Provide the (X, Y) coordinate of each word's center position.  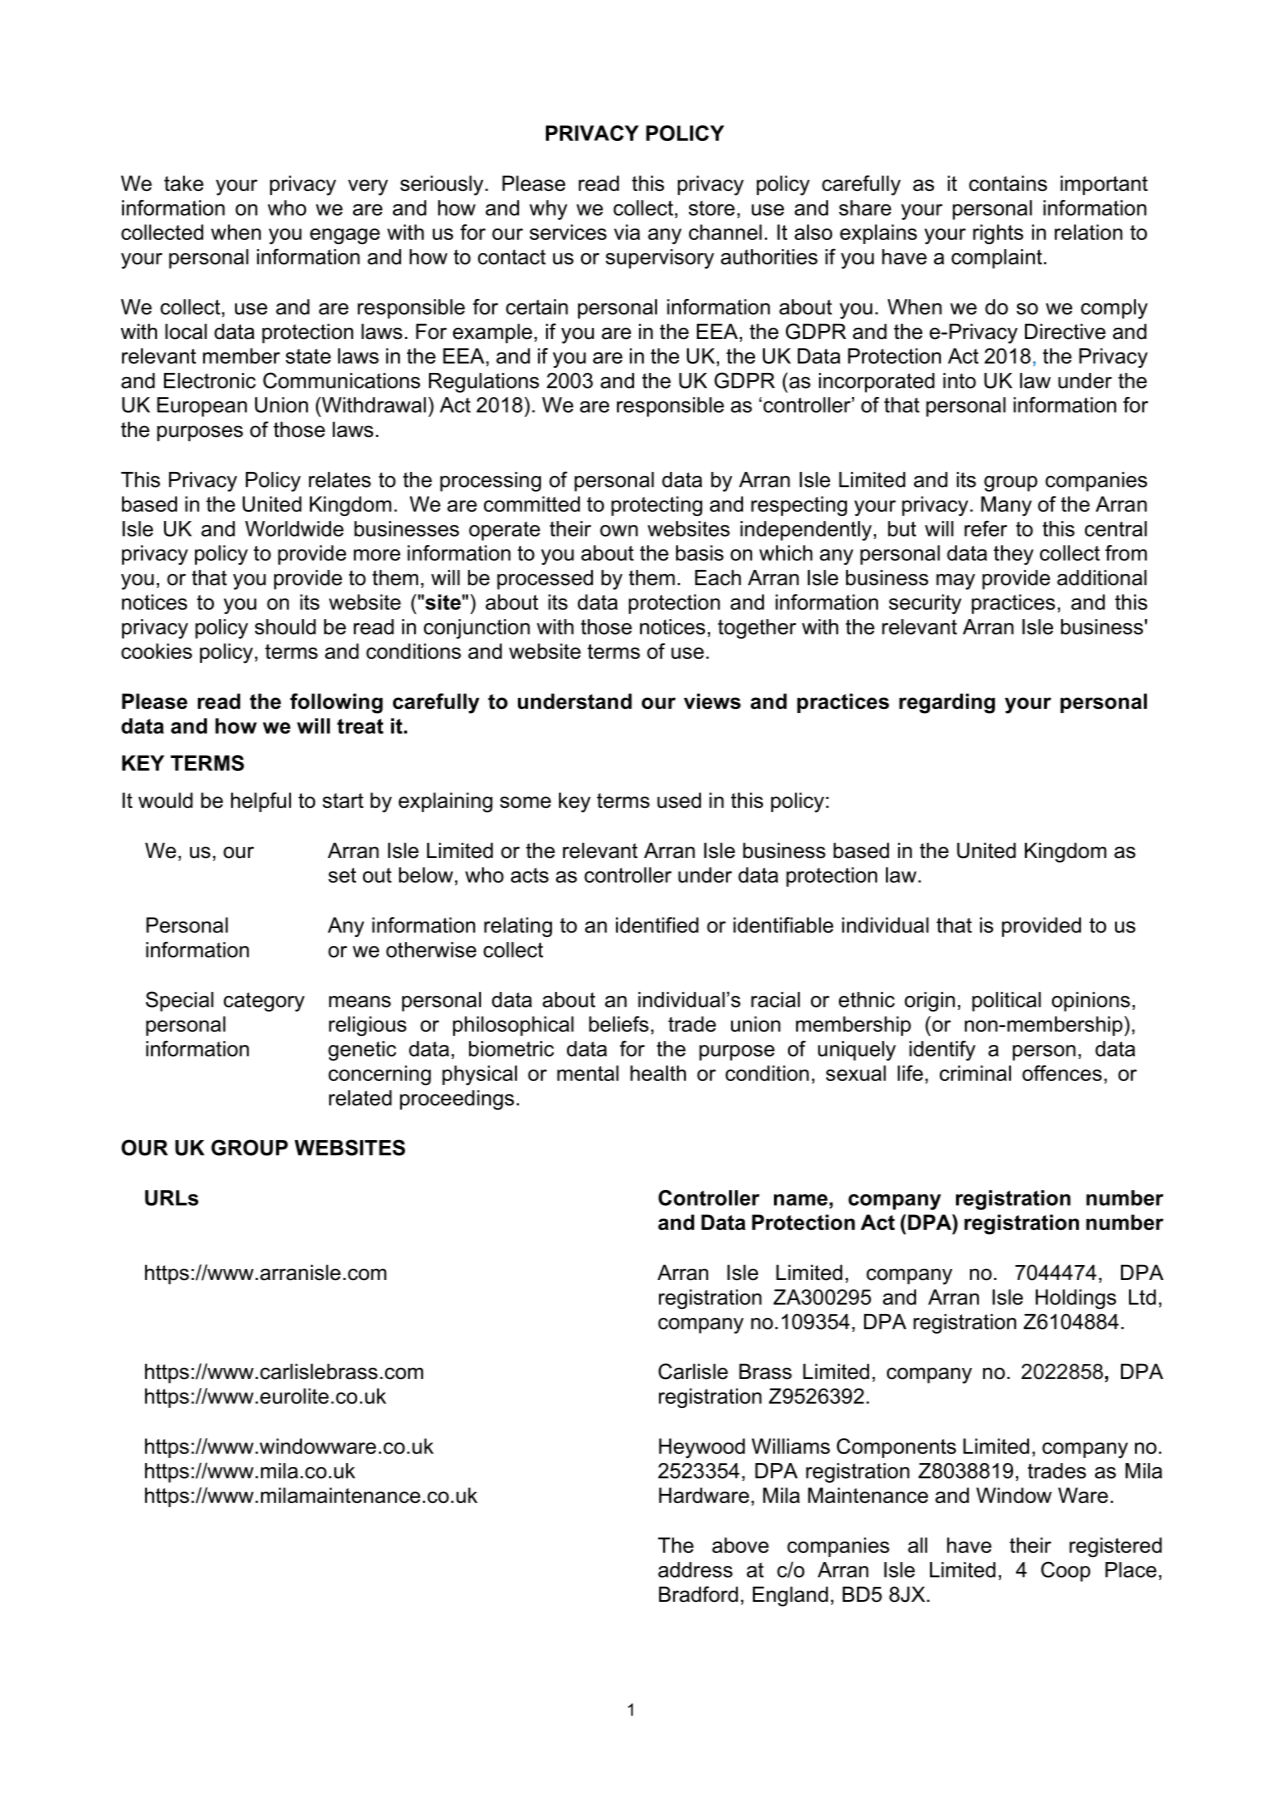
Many (1006, 506)
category (264, 1002)
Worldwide (294, 529)
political (1006, 1002)
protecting (656, 506)
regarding (947, 703)
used (679, 800)
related (360, 1098)
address (695, 1570)
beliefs (619, 1024)
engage (345, 236)
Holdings (1076, 1299)
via (627, 232)
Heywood (702, 1448)
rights (998, 234)
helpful (261, 802)
